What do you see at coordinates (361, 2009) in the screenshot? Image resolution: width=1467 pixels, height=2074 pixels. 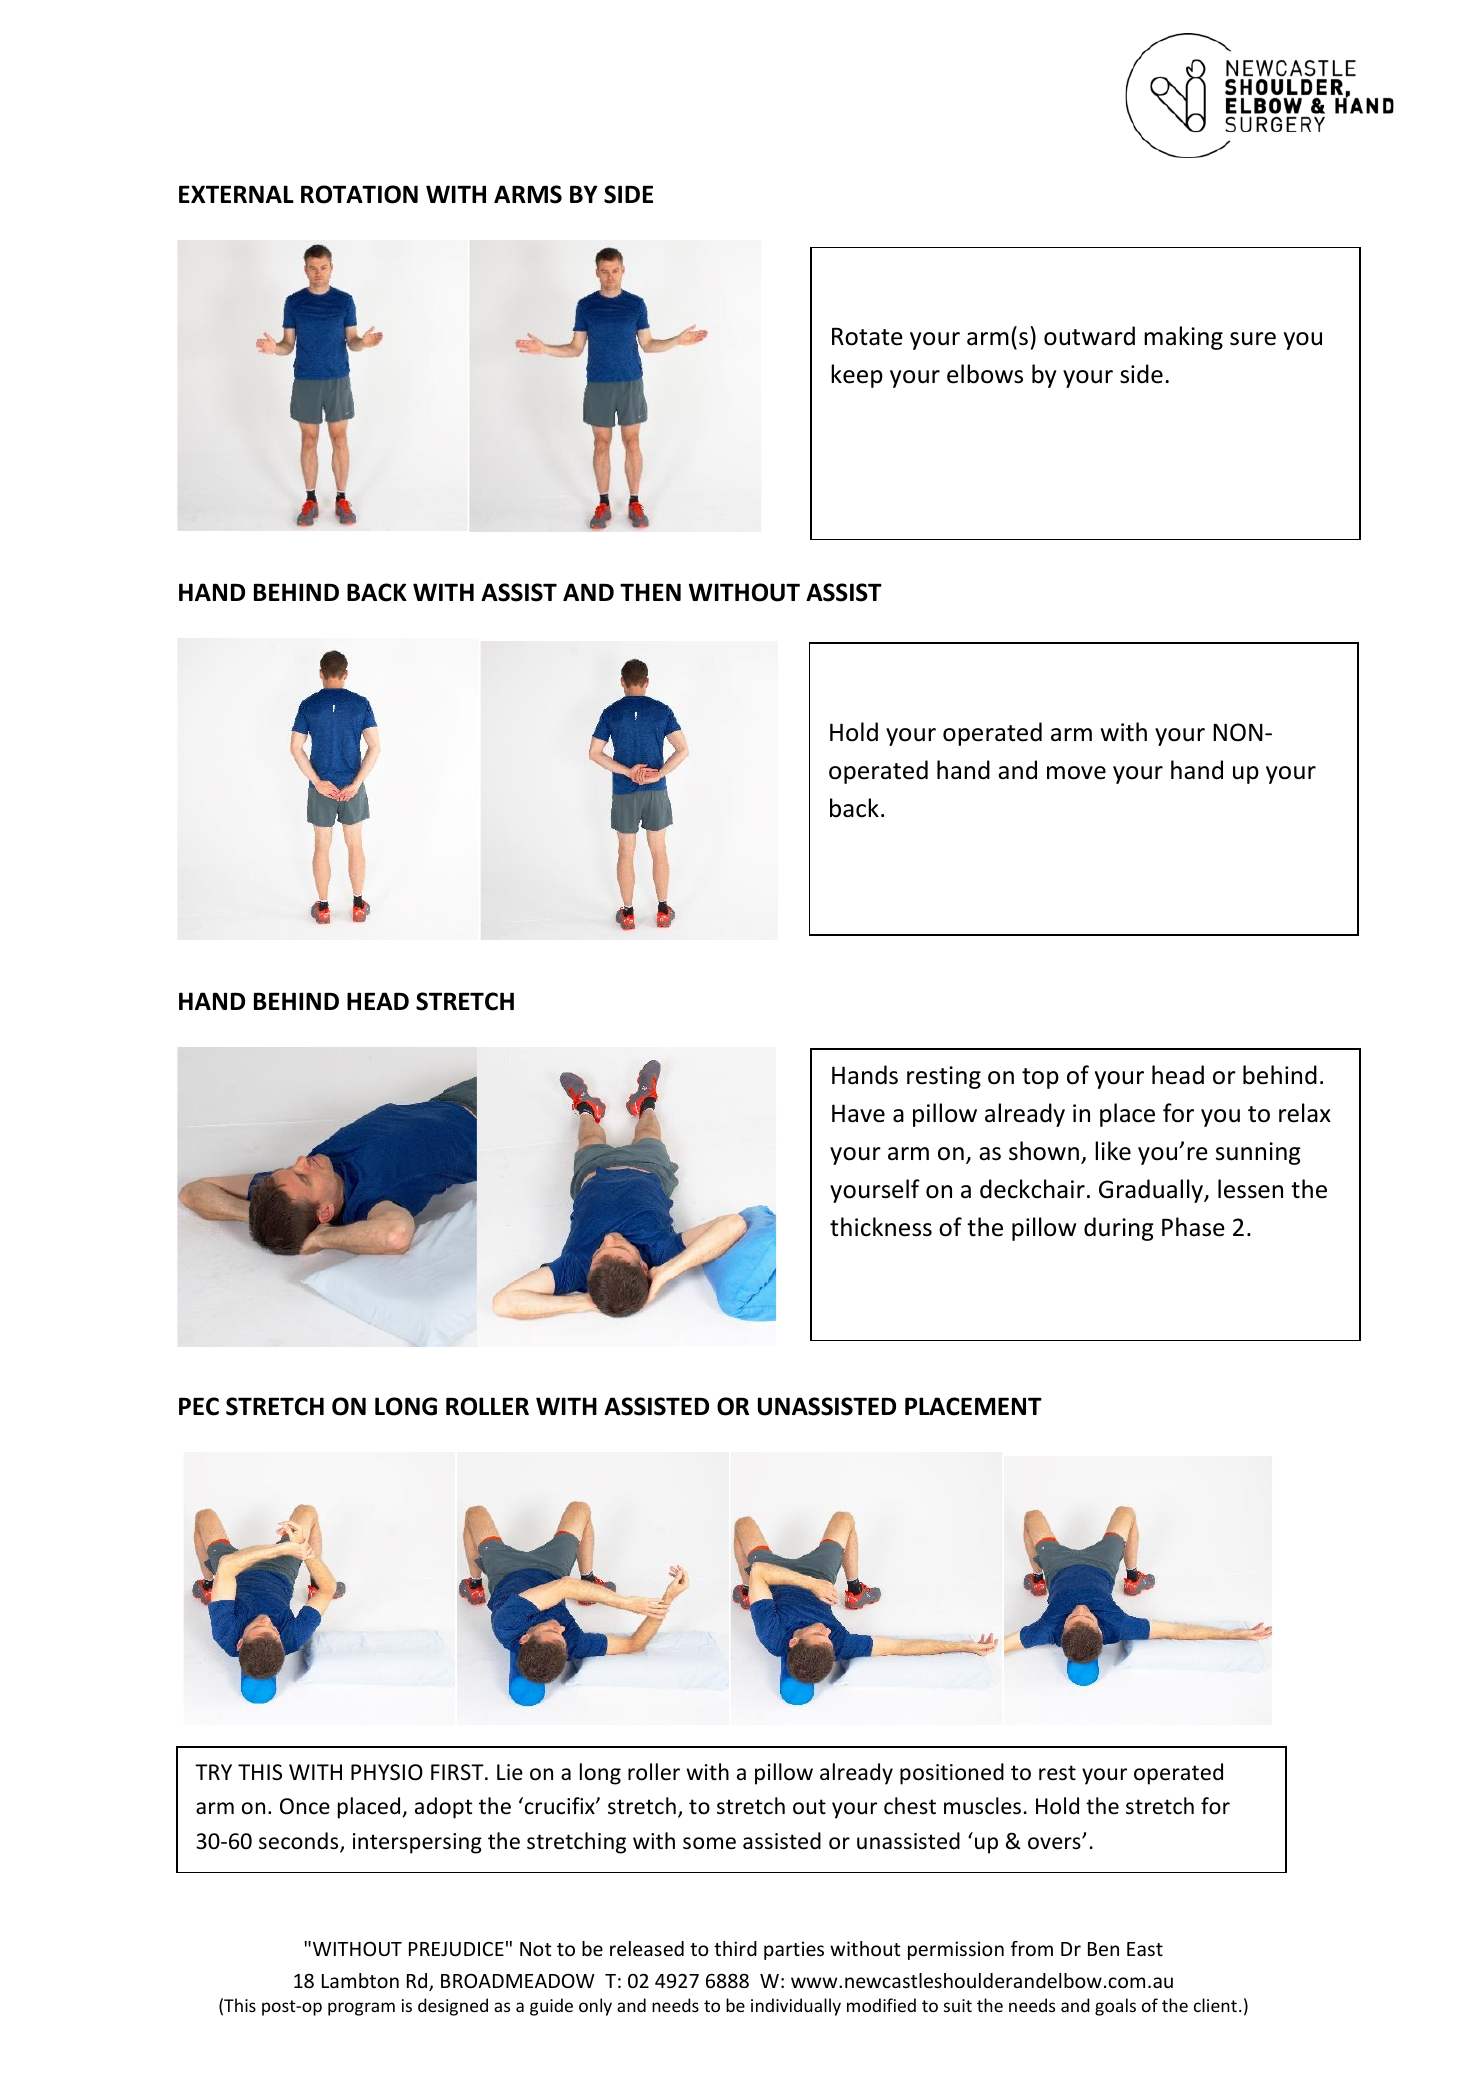 I see `program` at bounding box center [361, 2009].
